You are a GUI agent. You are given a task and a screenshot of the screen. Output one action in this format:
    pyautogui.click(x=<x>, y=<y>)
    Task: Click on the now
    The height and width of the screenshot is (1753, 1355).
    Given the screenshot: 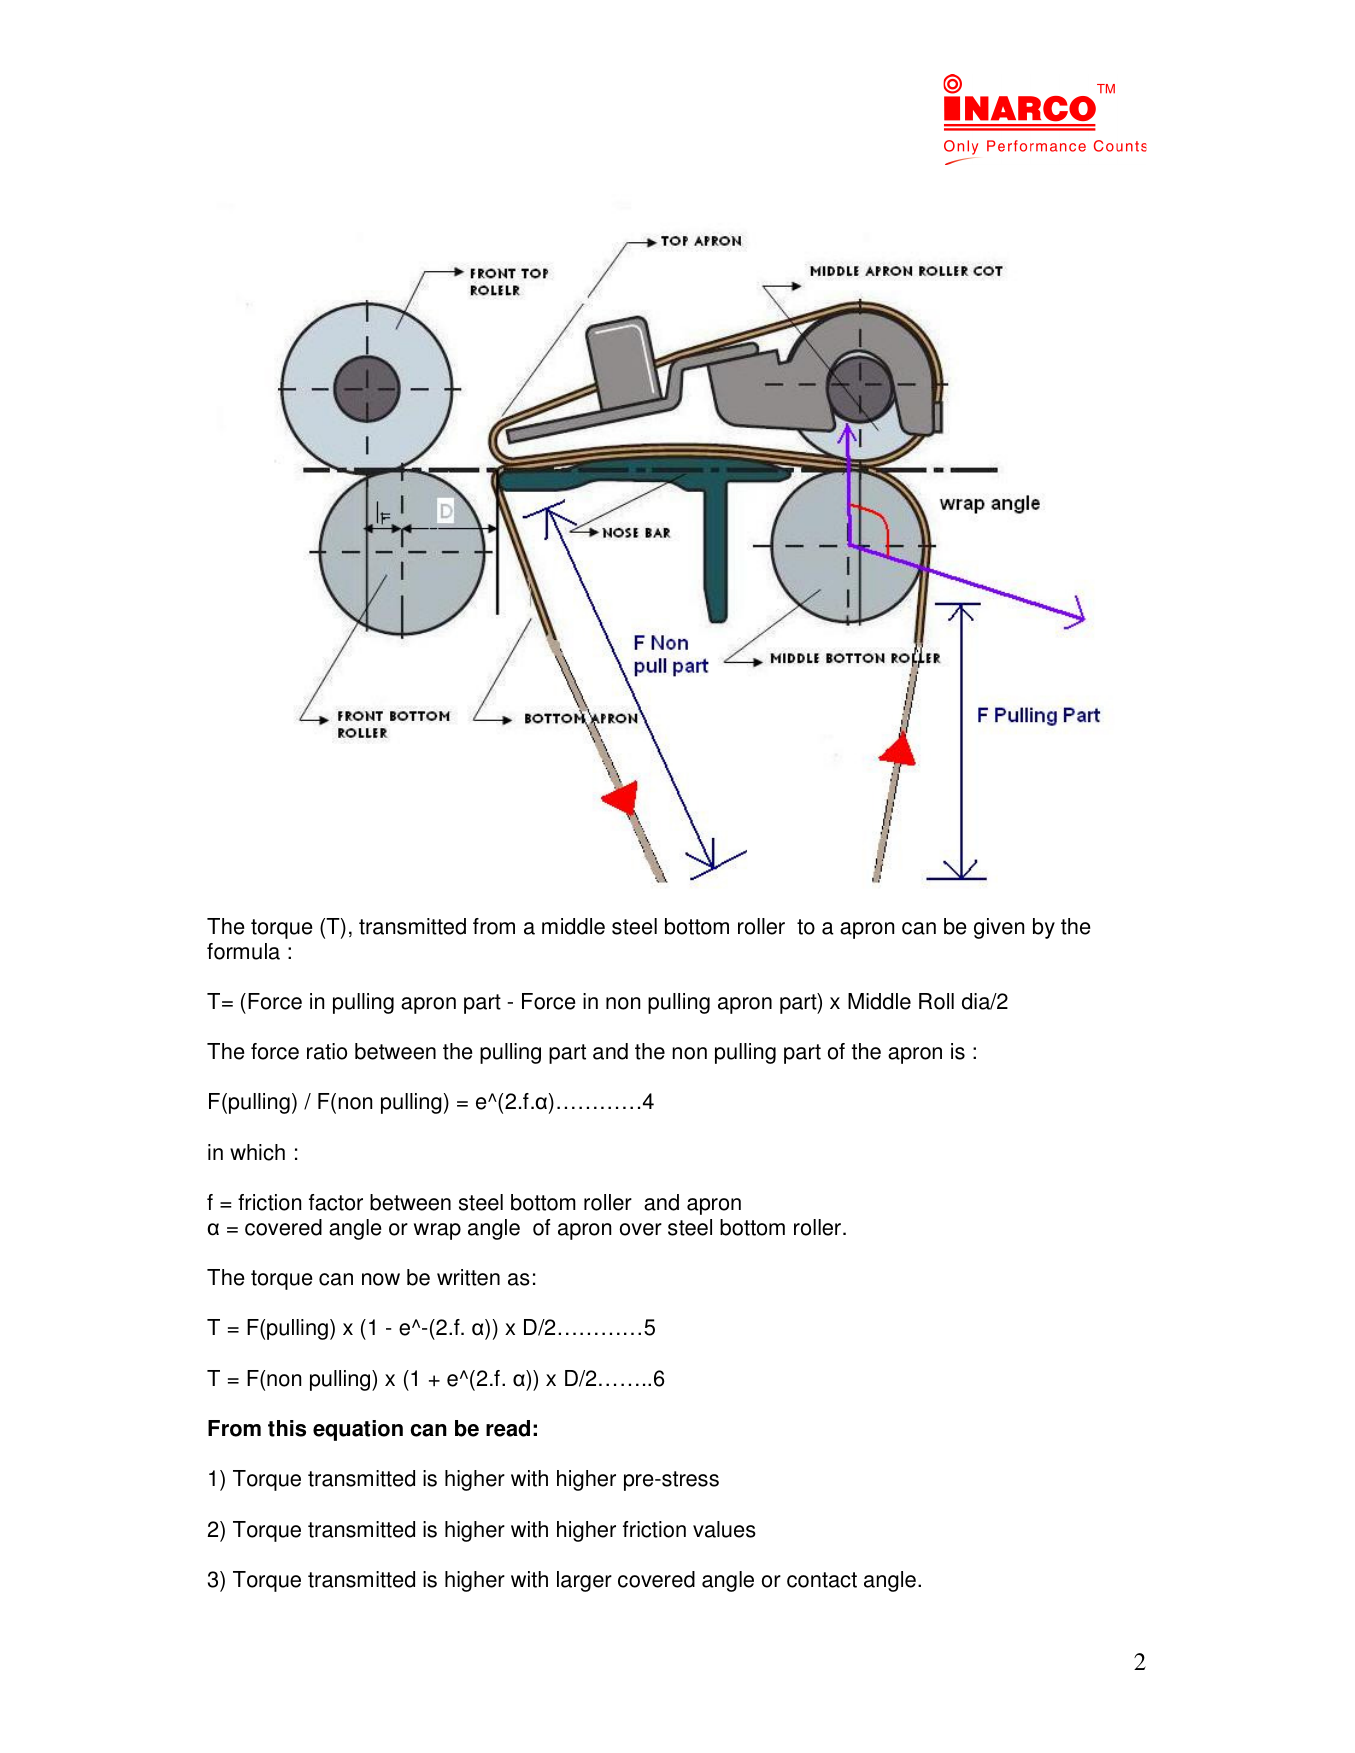 What is the action you would take?
    pyautogui.click(x=381, y=1279)
